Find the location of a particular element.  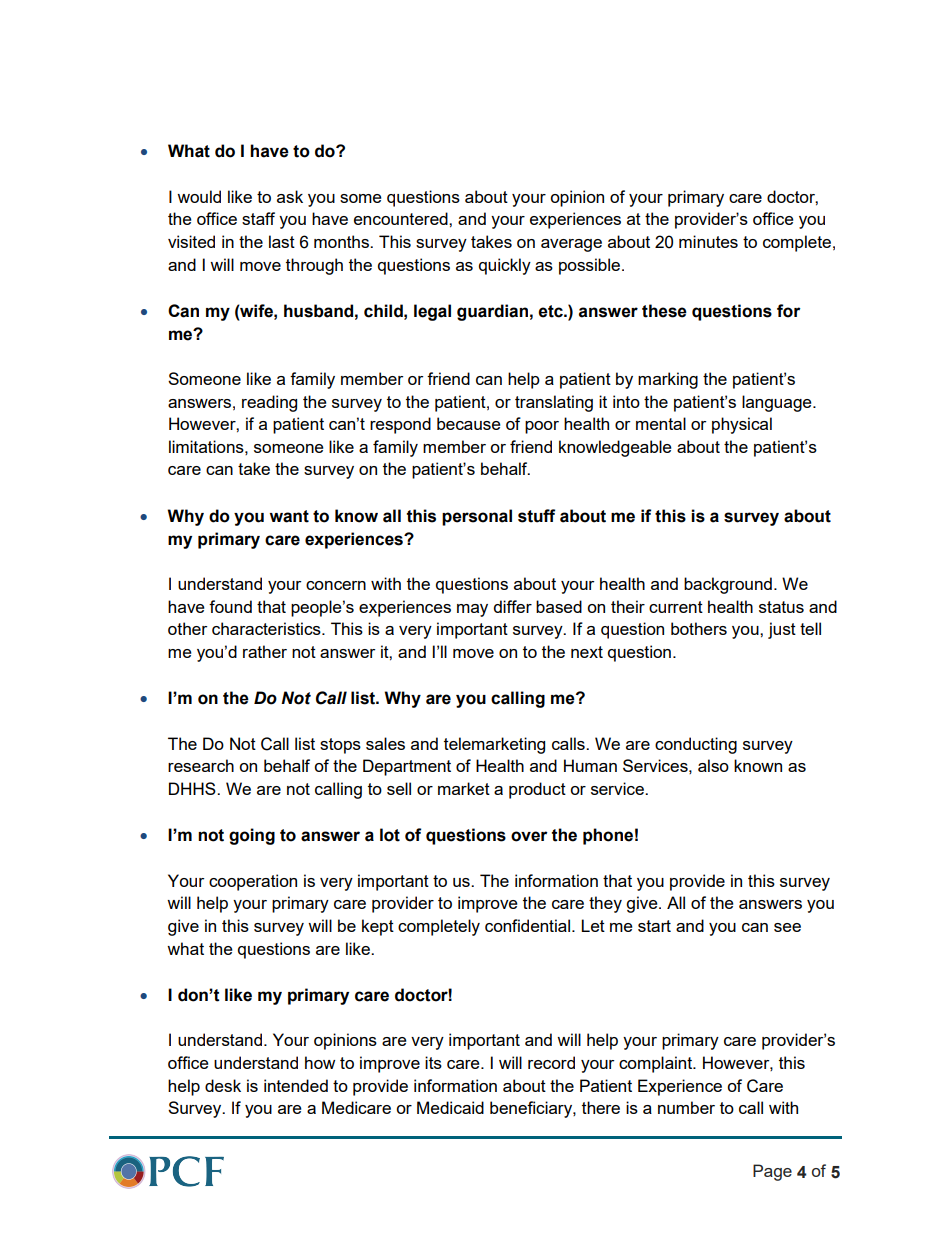

quickly is located at coordinates (505, 266).
